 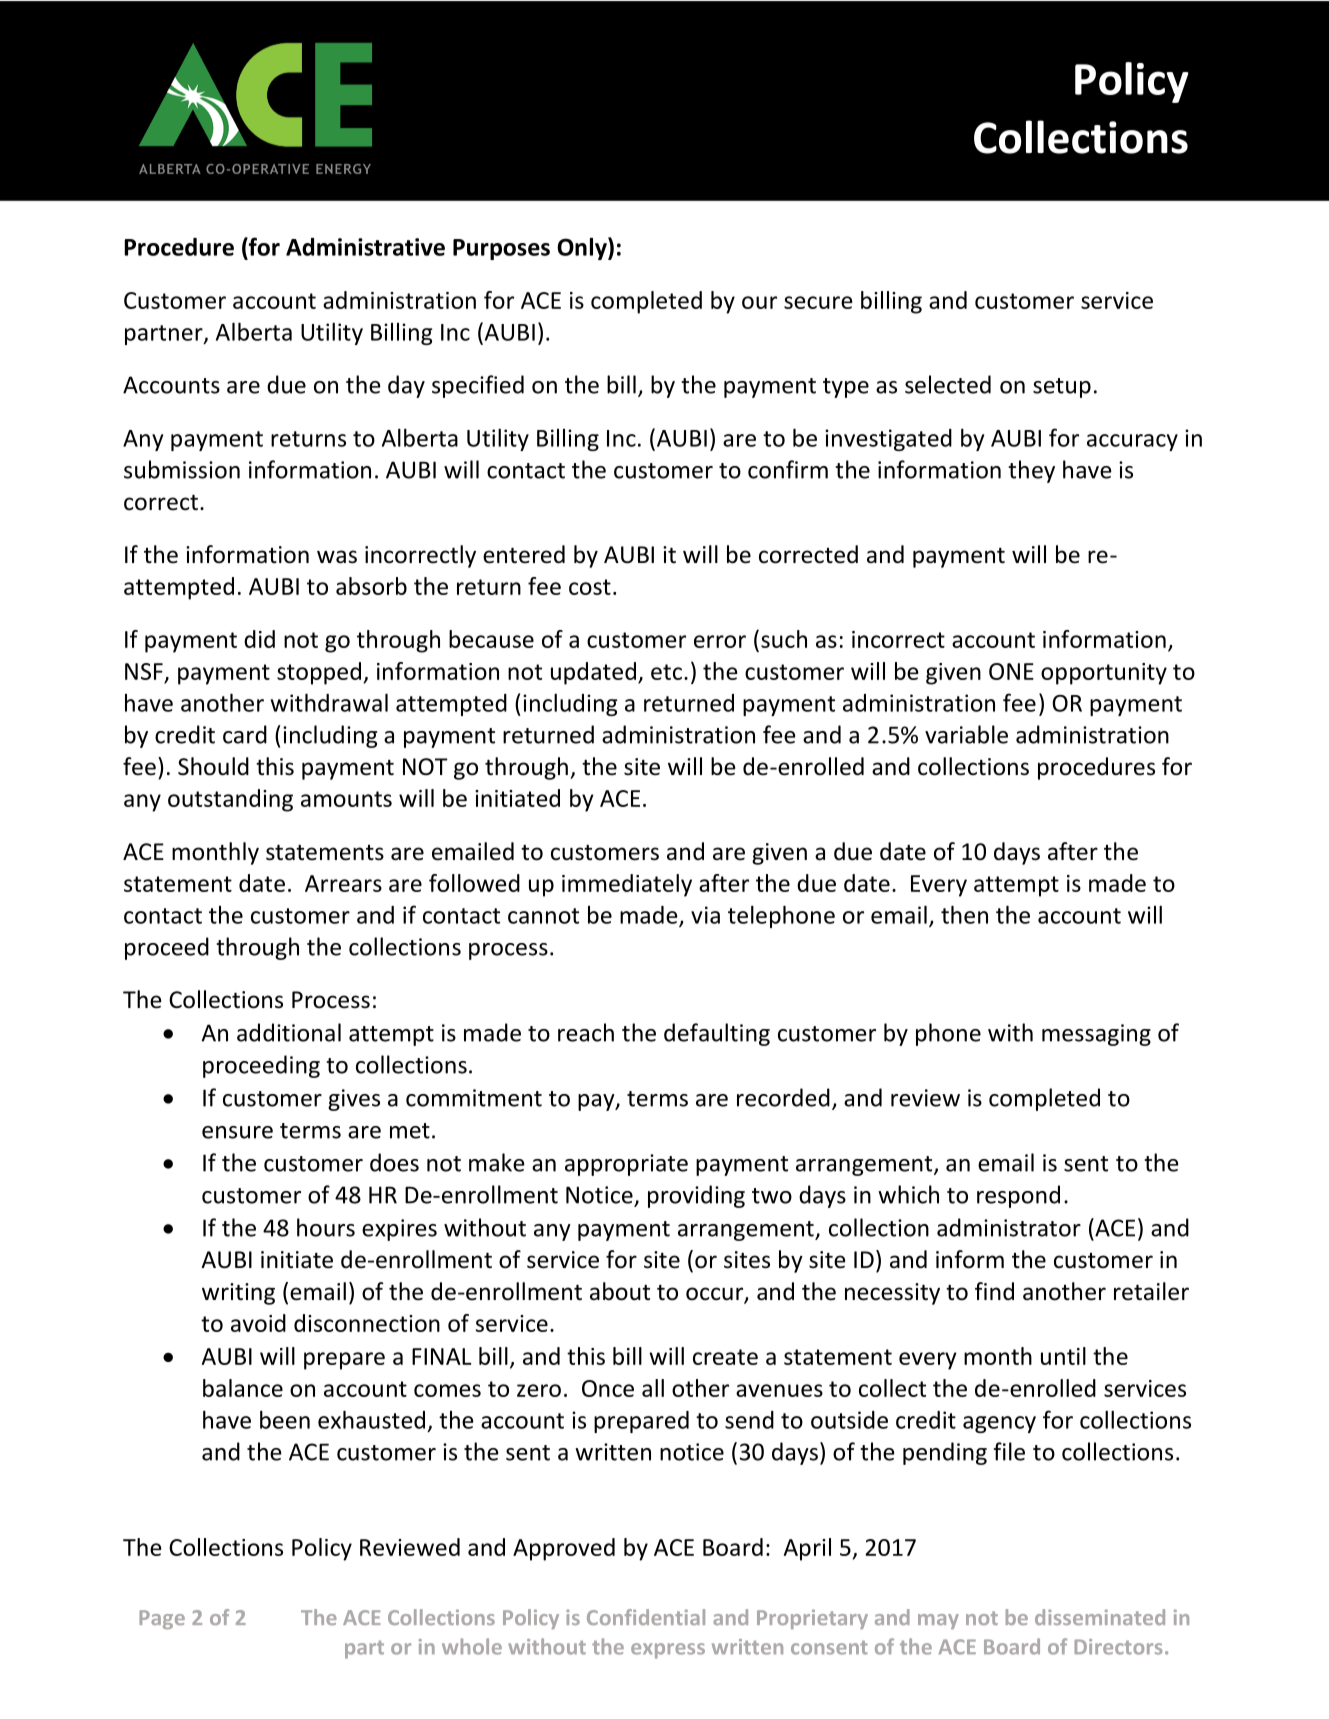 I want to click on about, so click(x=620, y=1291).
